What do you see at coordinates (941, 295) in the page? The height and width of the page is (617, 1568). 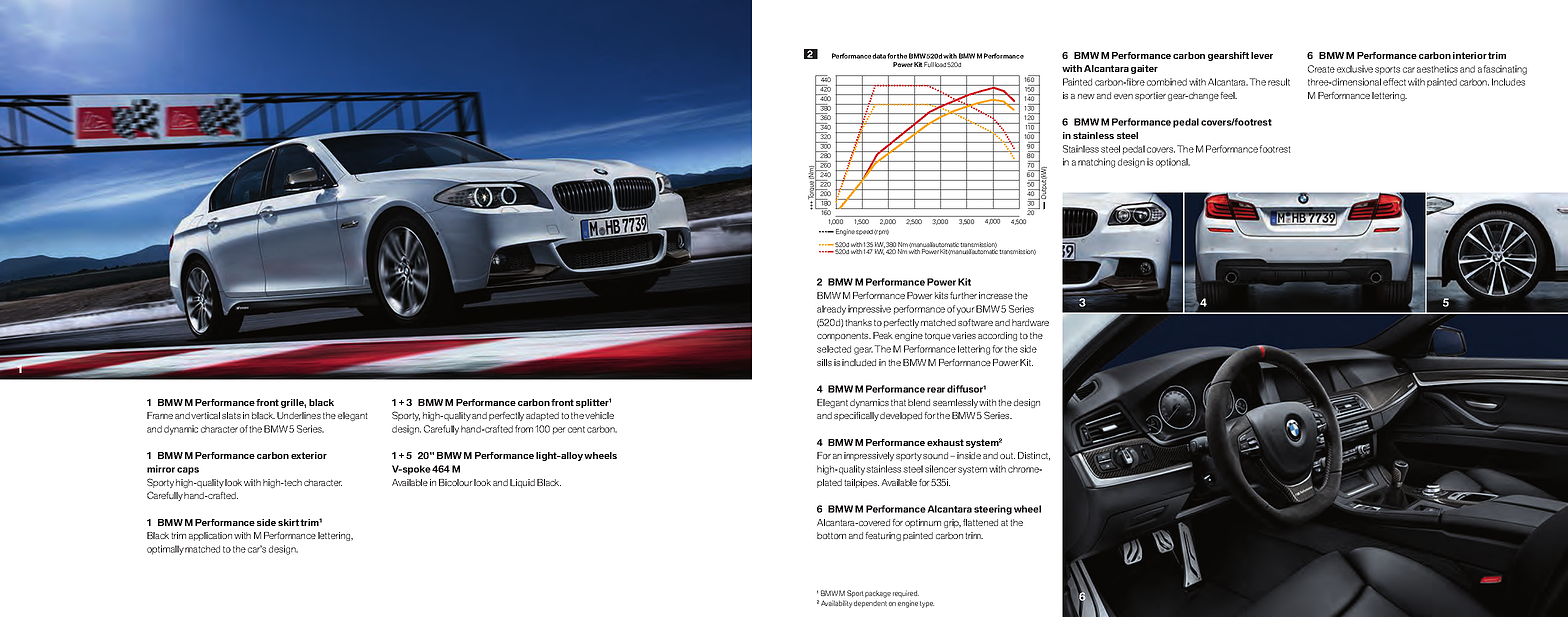 I see `kits` at bounding box center [941, 295].
